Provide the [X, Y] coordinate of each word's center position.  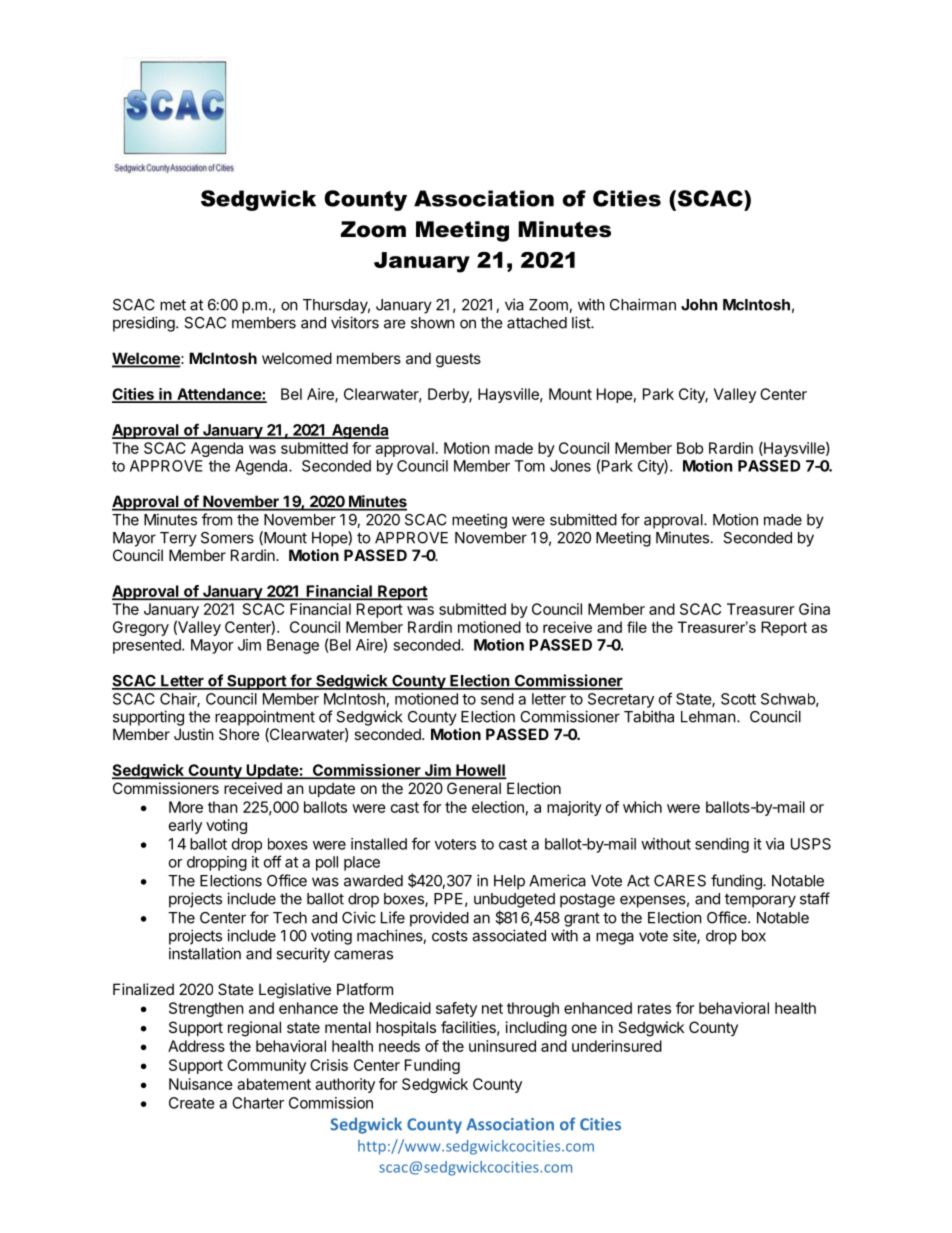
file [637, 627]
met [173, 305]
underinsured [617, 1046]
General [474, 788]
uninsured [502, 1046]
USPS [811, 844]
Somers [227, 538]
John [699, 305]
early [185, 826]
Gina [814, 609]
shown [433, 323]
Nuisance [201, 1084]
